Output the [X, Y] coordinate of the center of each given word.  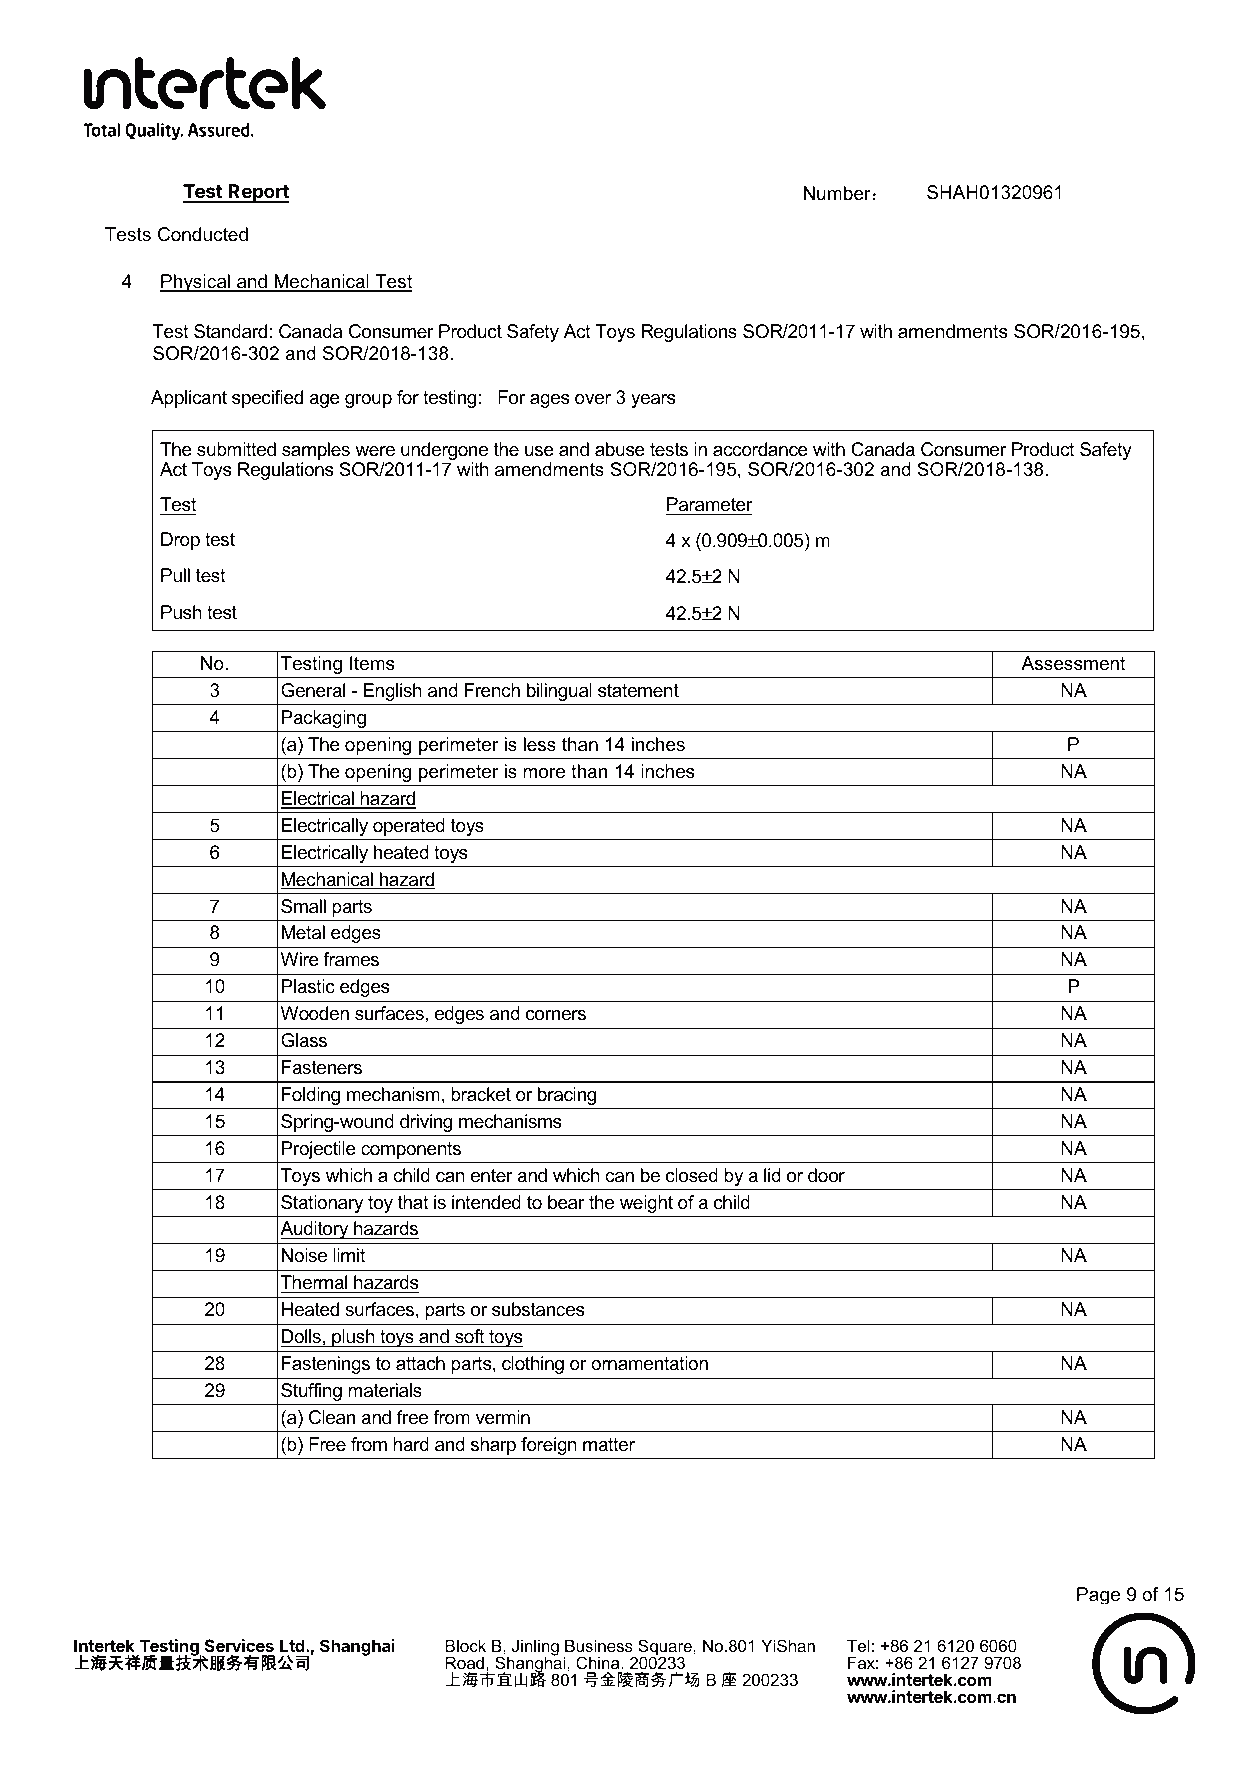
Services [239, 1645]
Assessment [1073, 663]
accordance [760, 449]
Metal [303, 932]
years [653, 401]
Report [258, 193]
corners [556, 1015]
